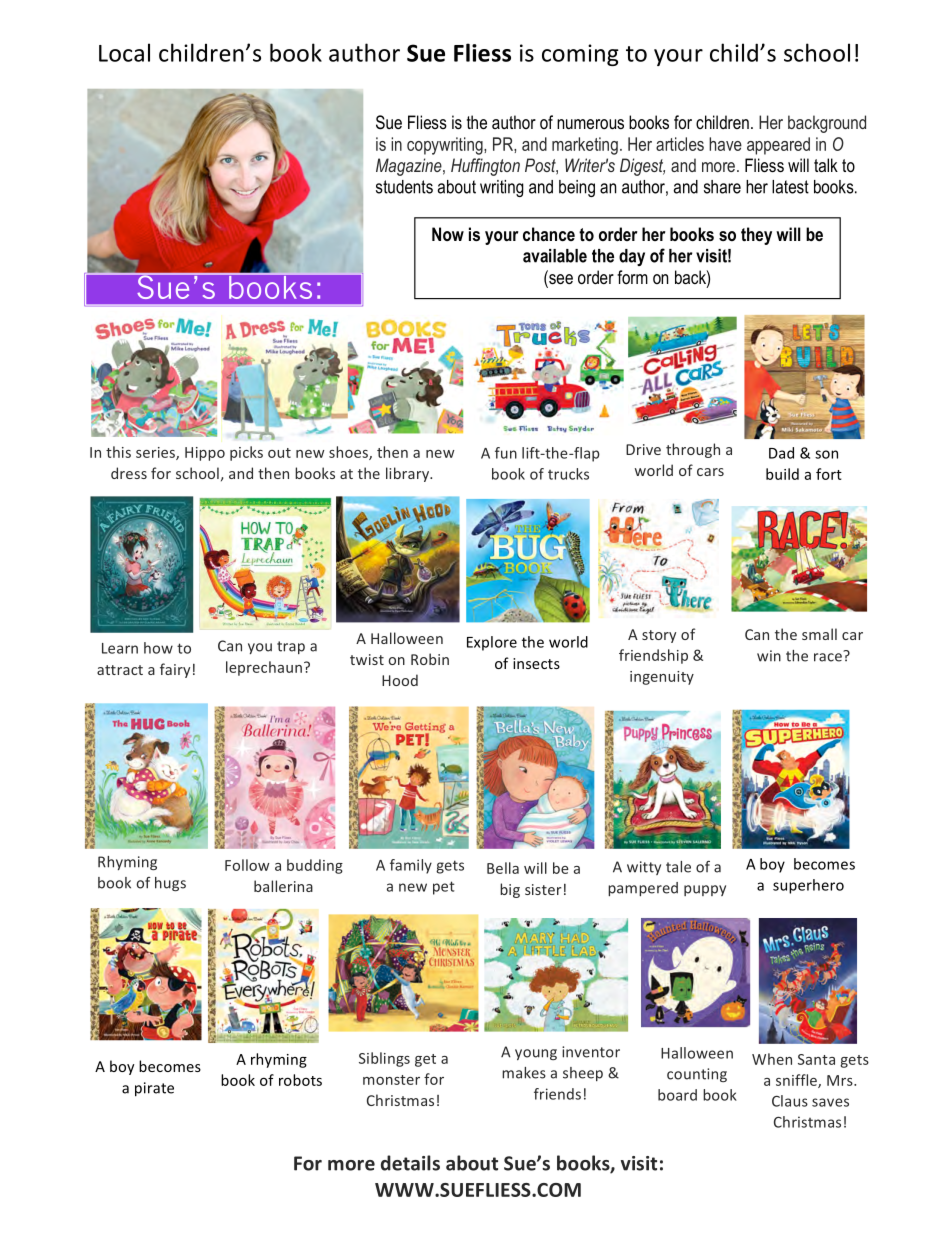 This document has width=952, height=1233. Describe the element at coordinates (705, 890) in the document. I see `puppy` at that location.
